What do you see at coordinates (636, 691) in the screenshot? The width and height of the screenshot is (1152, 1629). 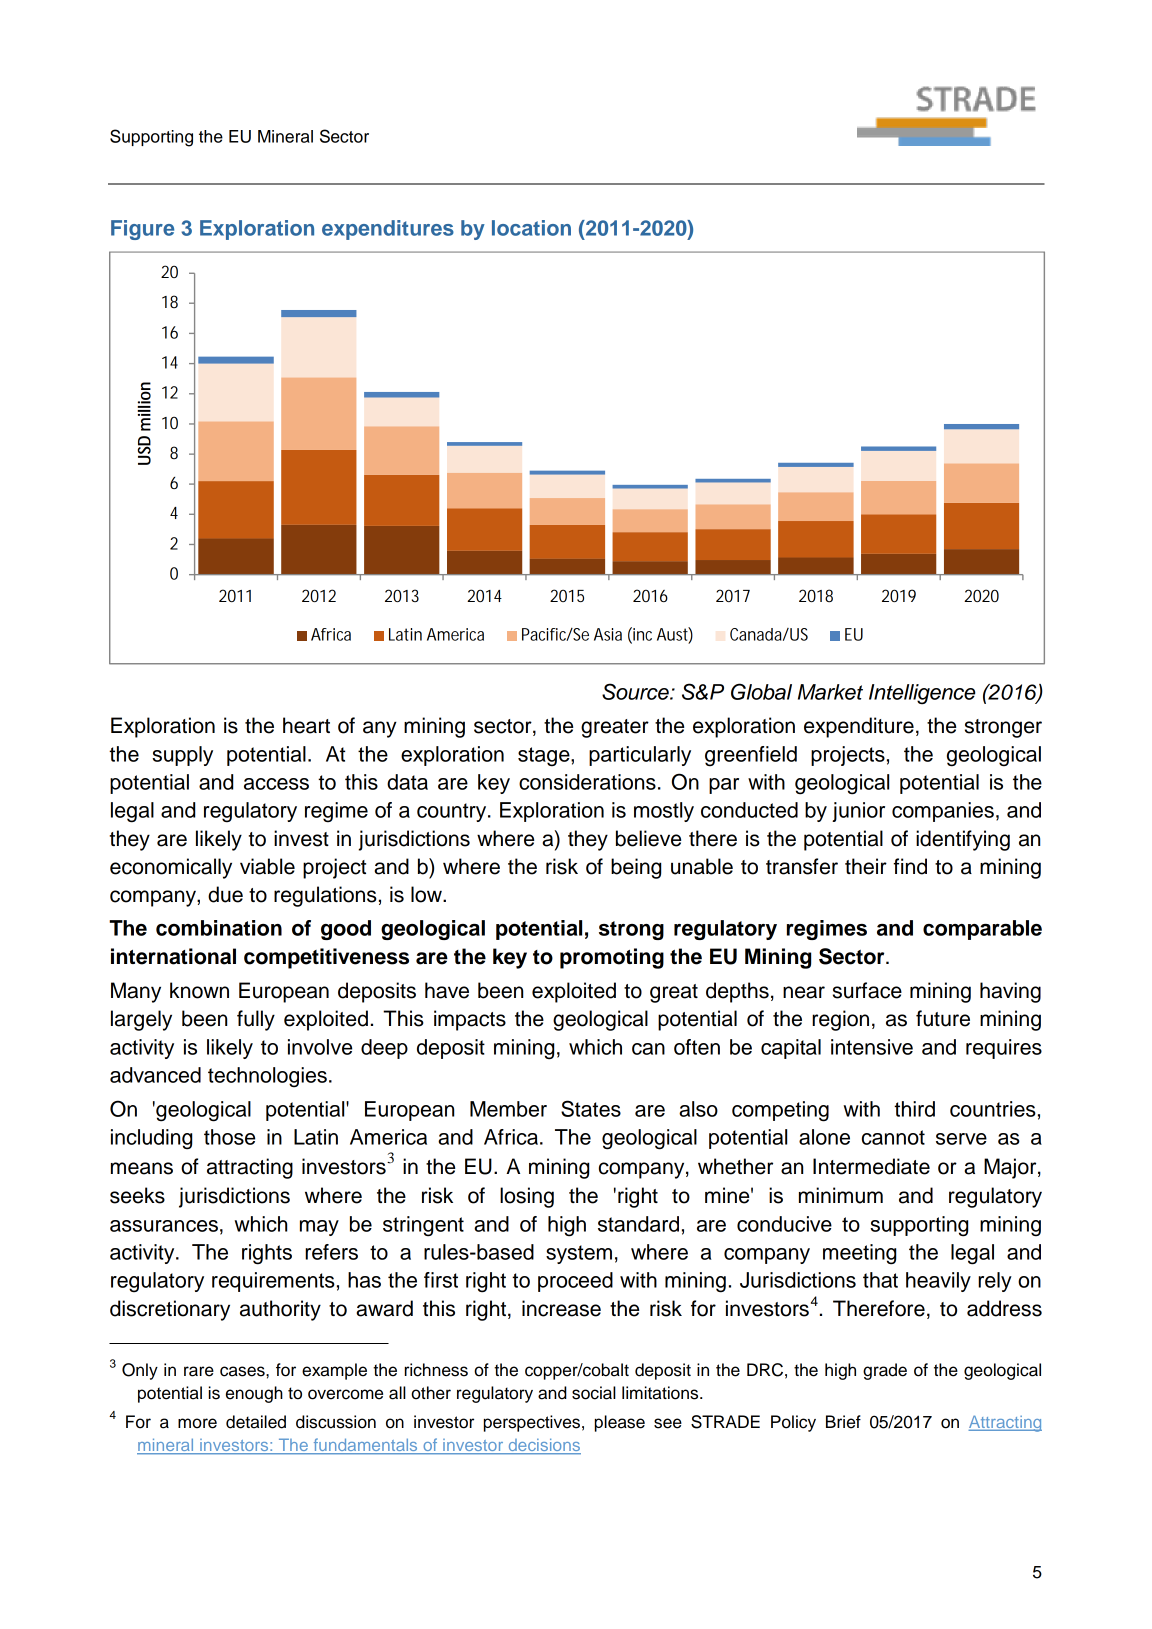 I see `Source` at bounding box center [636, 691].
